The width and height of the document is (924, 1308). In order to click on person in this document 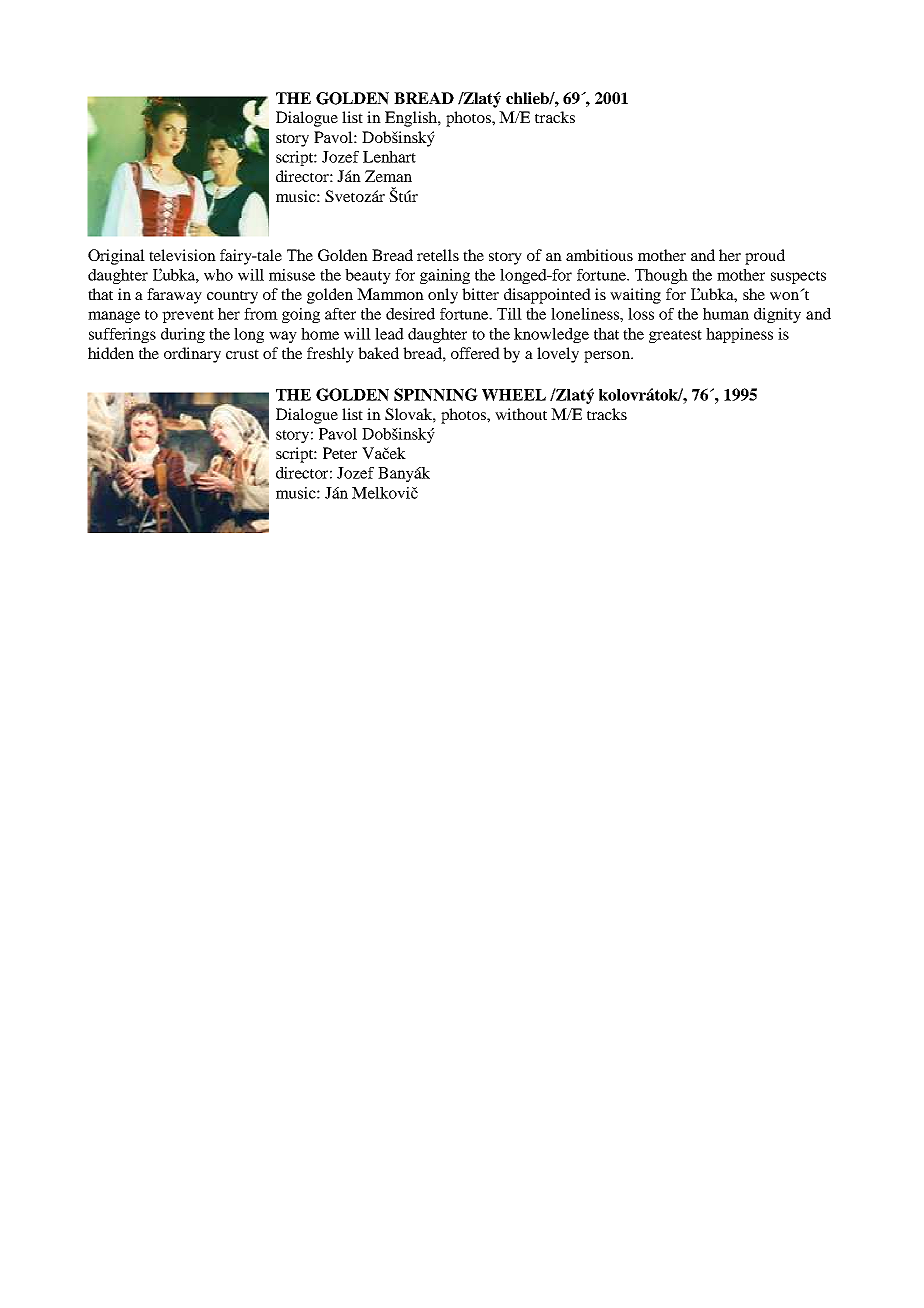, I will do `click(608, 357)`.
